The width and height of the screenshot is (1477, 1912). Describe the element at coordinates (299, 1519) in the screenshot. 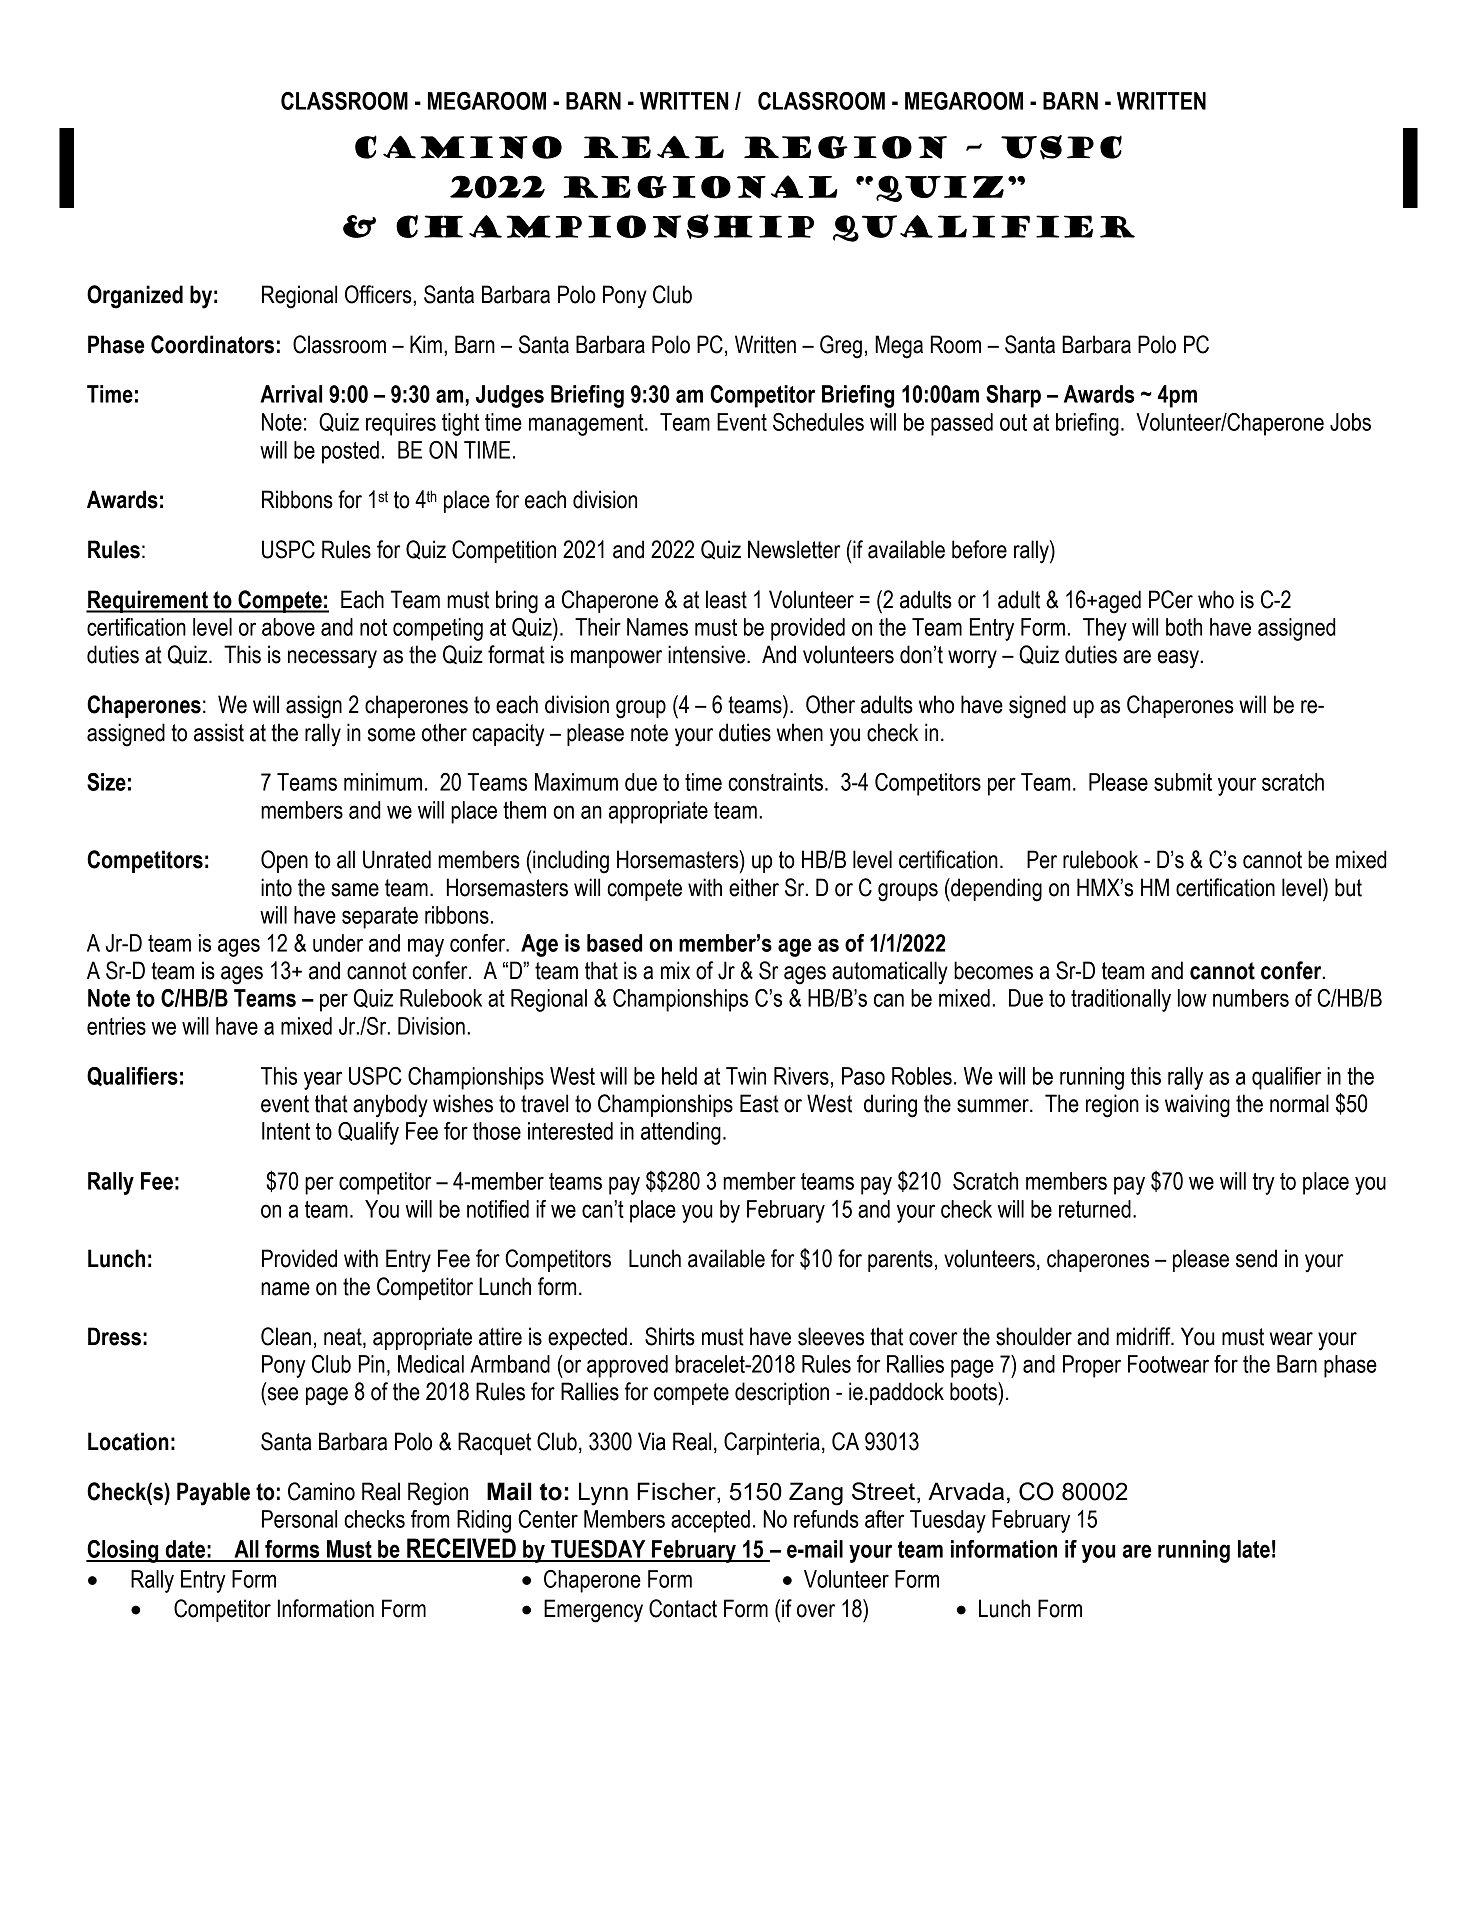

I see `Personal` at that location.
